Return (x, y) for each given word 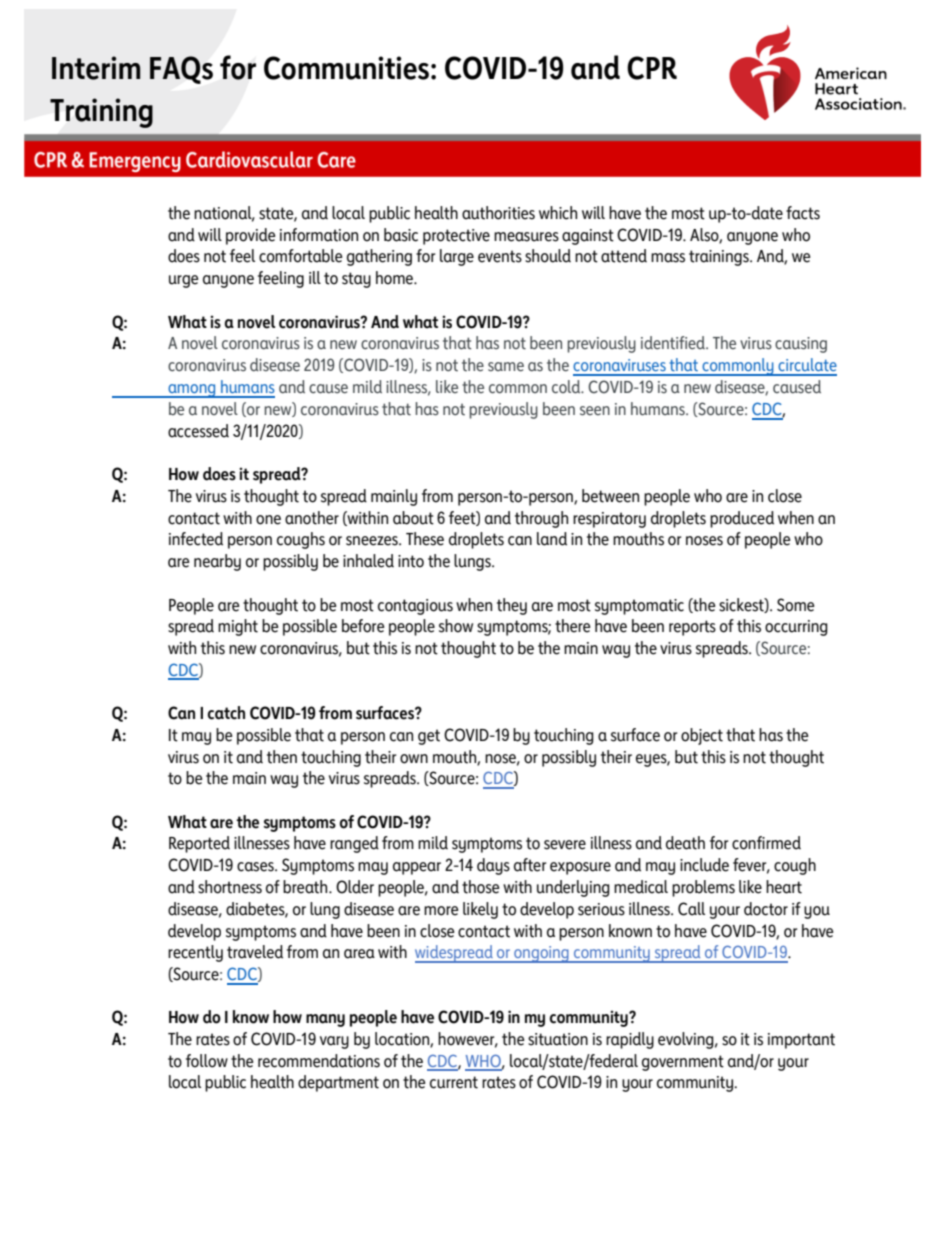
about (413, 518)
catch (226, 713)
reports (692, 628)
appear (417, 868)
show (456, 626)
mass (668, 258)
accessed (198, 431)
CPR (652, 68)
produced (742, 519)
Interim (96, 68)
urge (184, 281)
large (457, 257)
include (704, 865)
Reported (199, 844)
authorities (498, 213)
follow (207, 1061)
